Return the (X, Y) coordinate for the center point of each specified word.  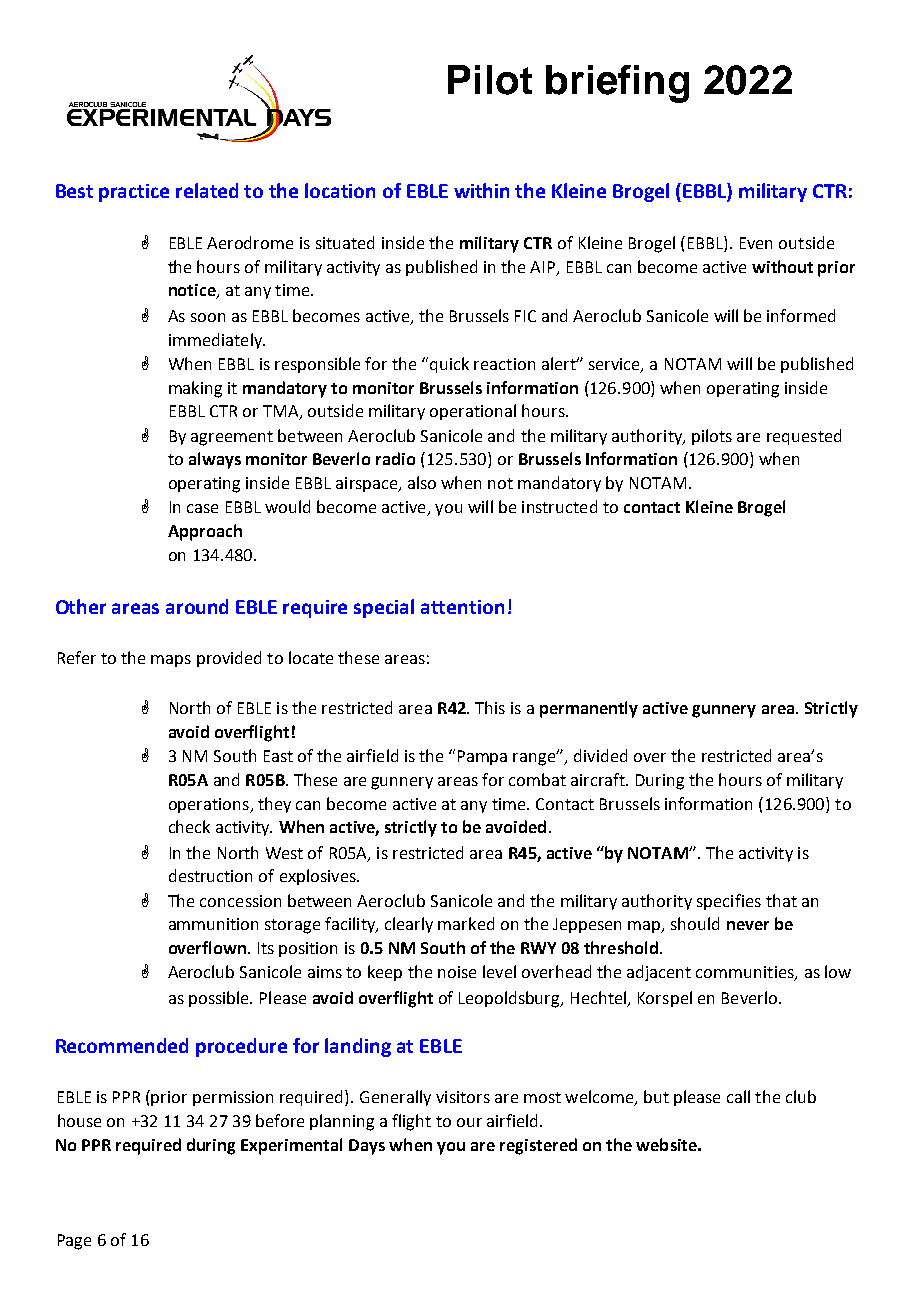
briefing (617, 84)
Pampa (482, 757)
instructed (559, 506)
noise (457, 972)
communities (746, 973)
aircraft (599, 779)
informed (801, 315)
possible (220, 999)
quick (449, 365)
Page (74, 1242)
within (481, 190)
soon (208, 317)
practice (134, 193)
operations (210, 805)
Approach (205, 532)
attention (462, 607)
